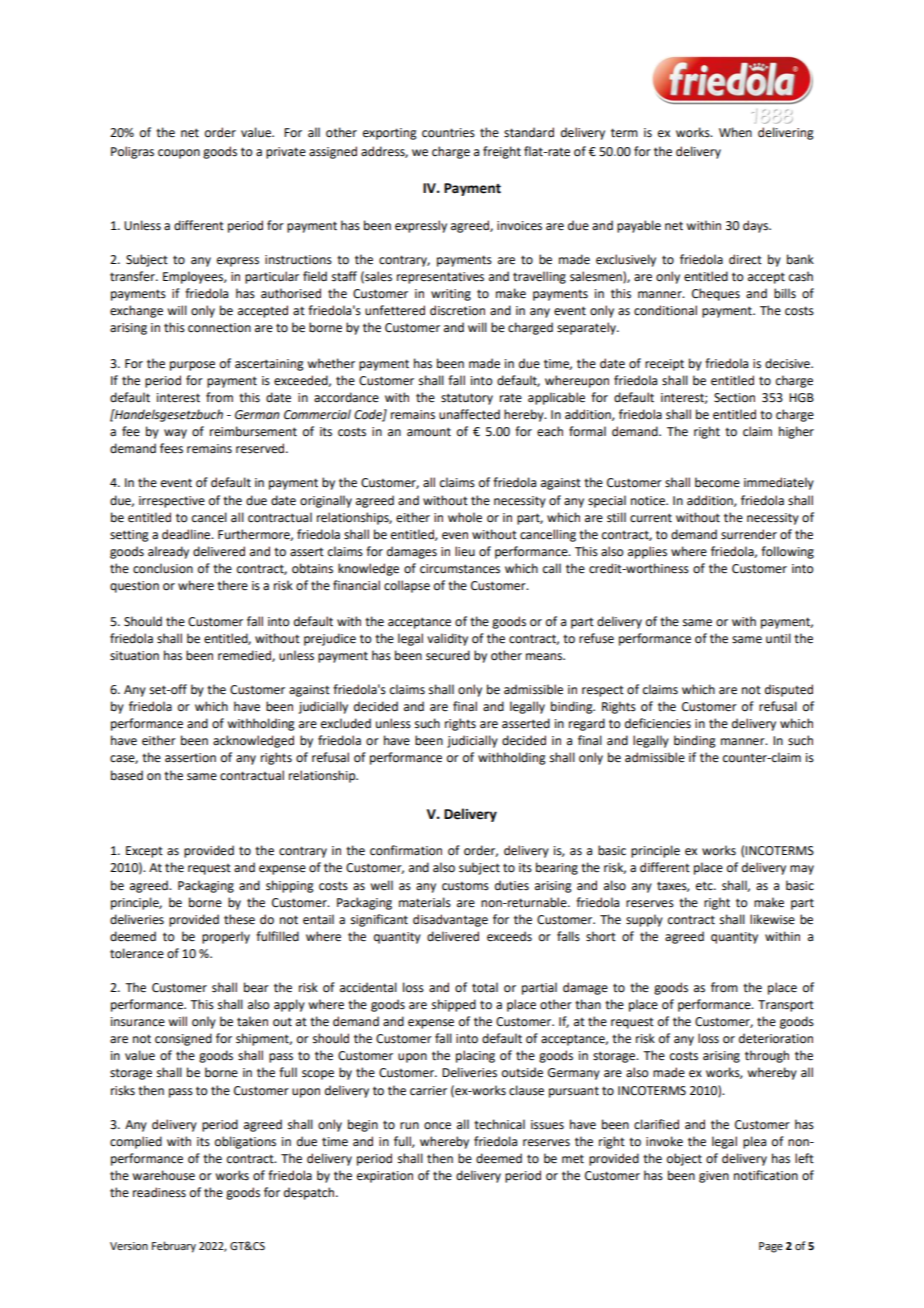  I want to click on countries, so click(448, 133).
